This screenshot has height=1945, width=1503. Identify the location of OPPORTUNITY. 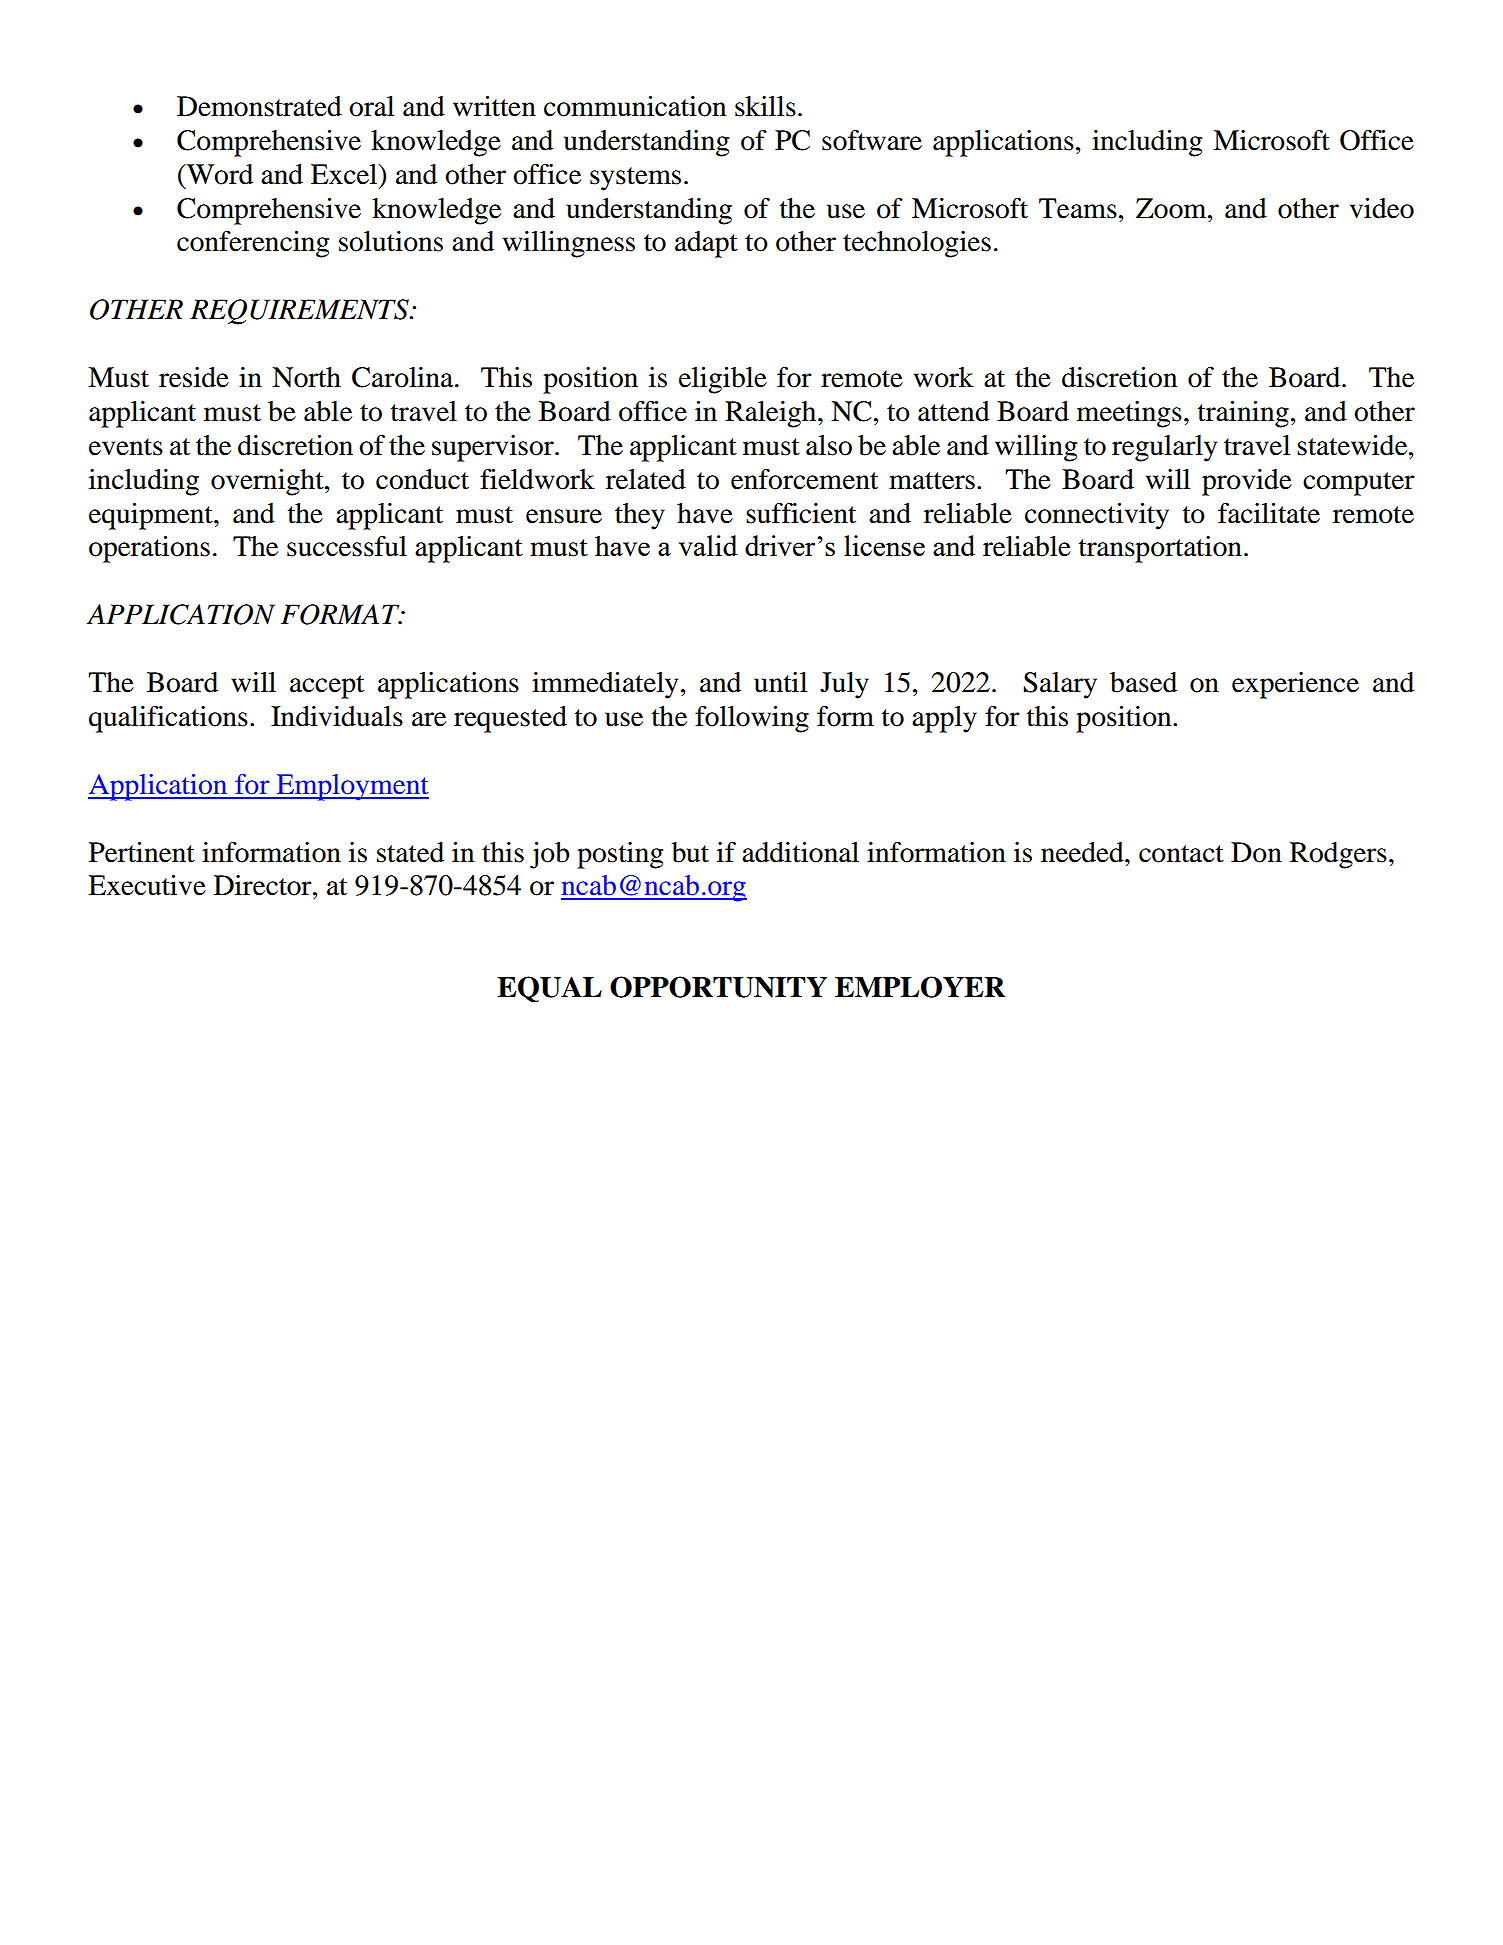
(718, 987).
